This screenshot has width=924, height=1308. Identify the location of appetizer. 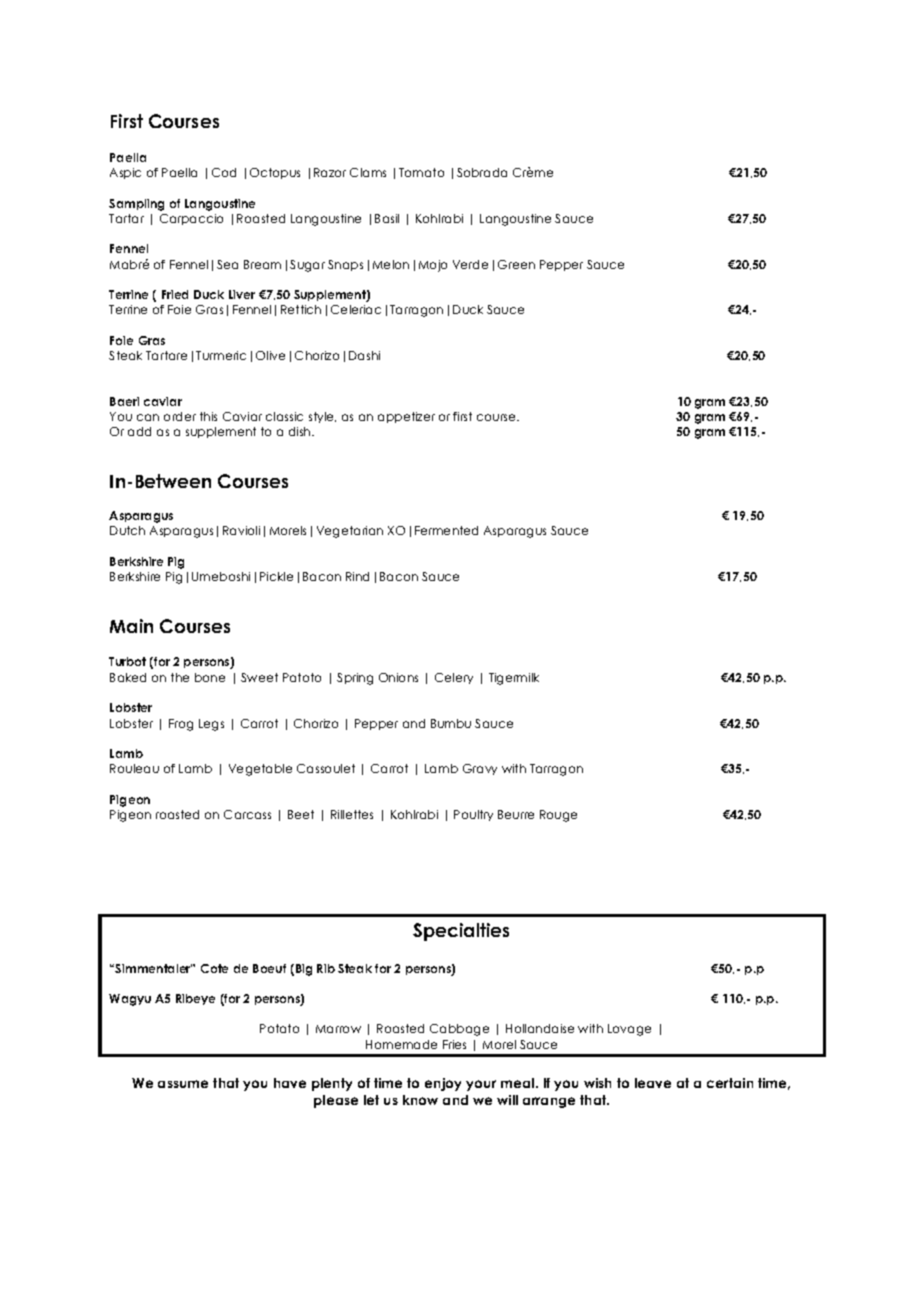
(406, 417).
